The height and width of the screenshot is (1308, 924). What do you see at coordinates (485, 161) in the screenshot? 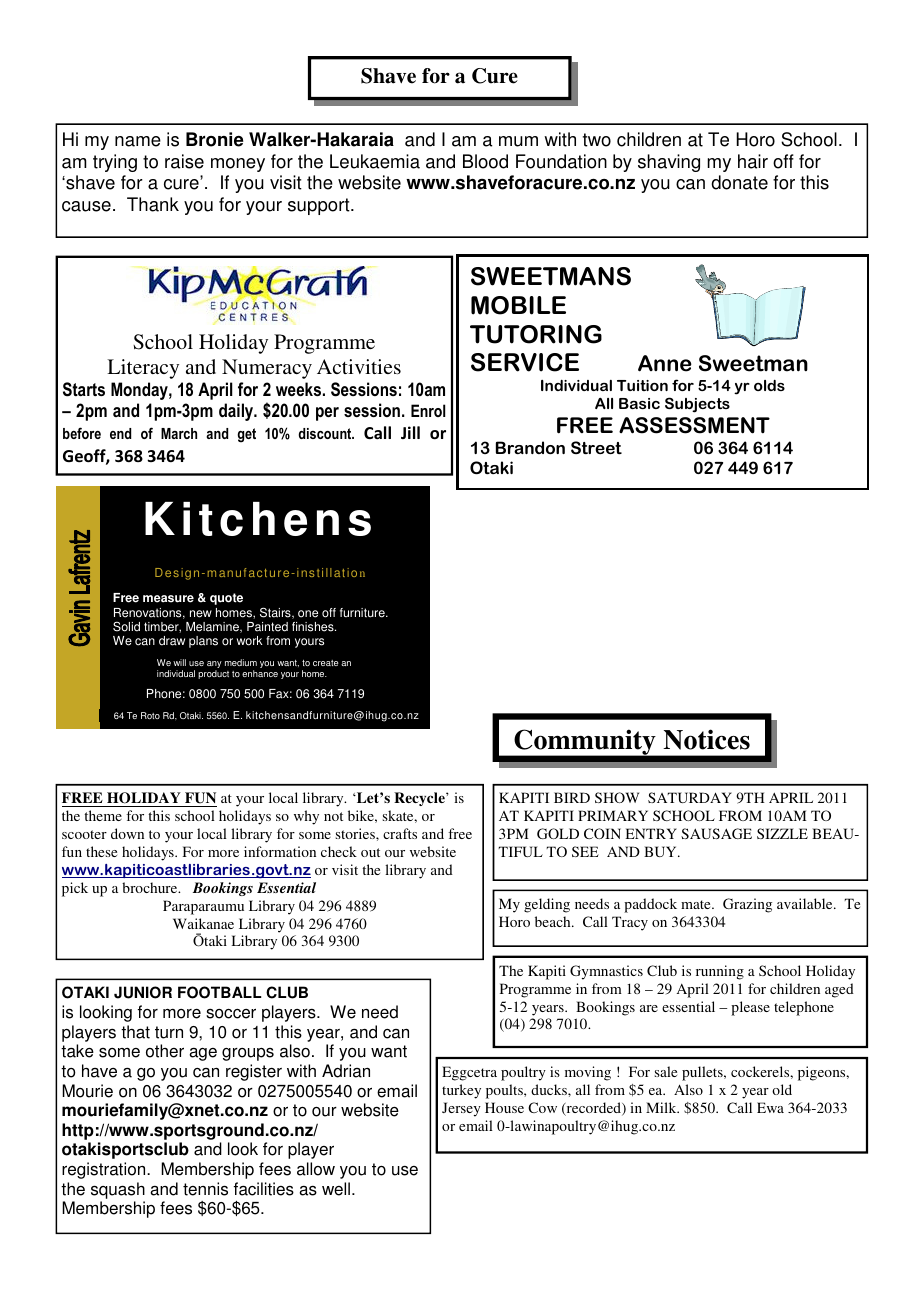
I see `Blood` at bounding box center [485, 161].
